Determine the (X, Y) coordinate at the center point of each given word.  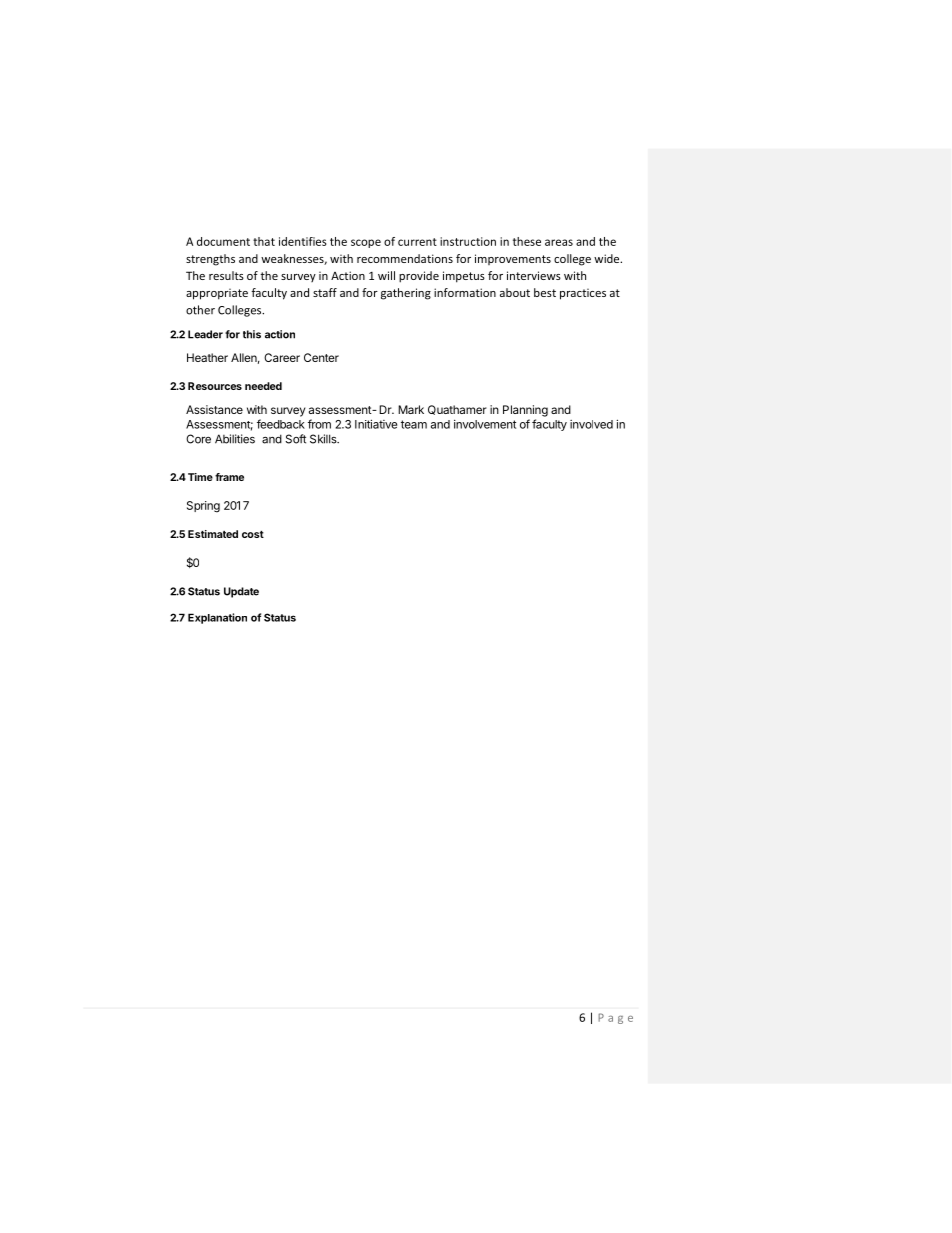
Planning (525, 411)
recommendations (405, 258)
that (264, 241)
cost (253, 534)
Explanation (217, 618)
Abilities (235, 439)
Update (241, 592)
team (414, 424)
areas (559, 242)
